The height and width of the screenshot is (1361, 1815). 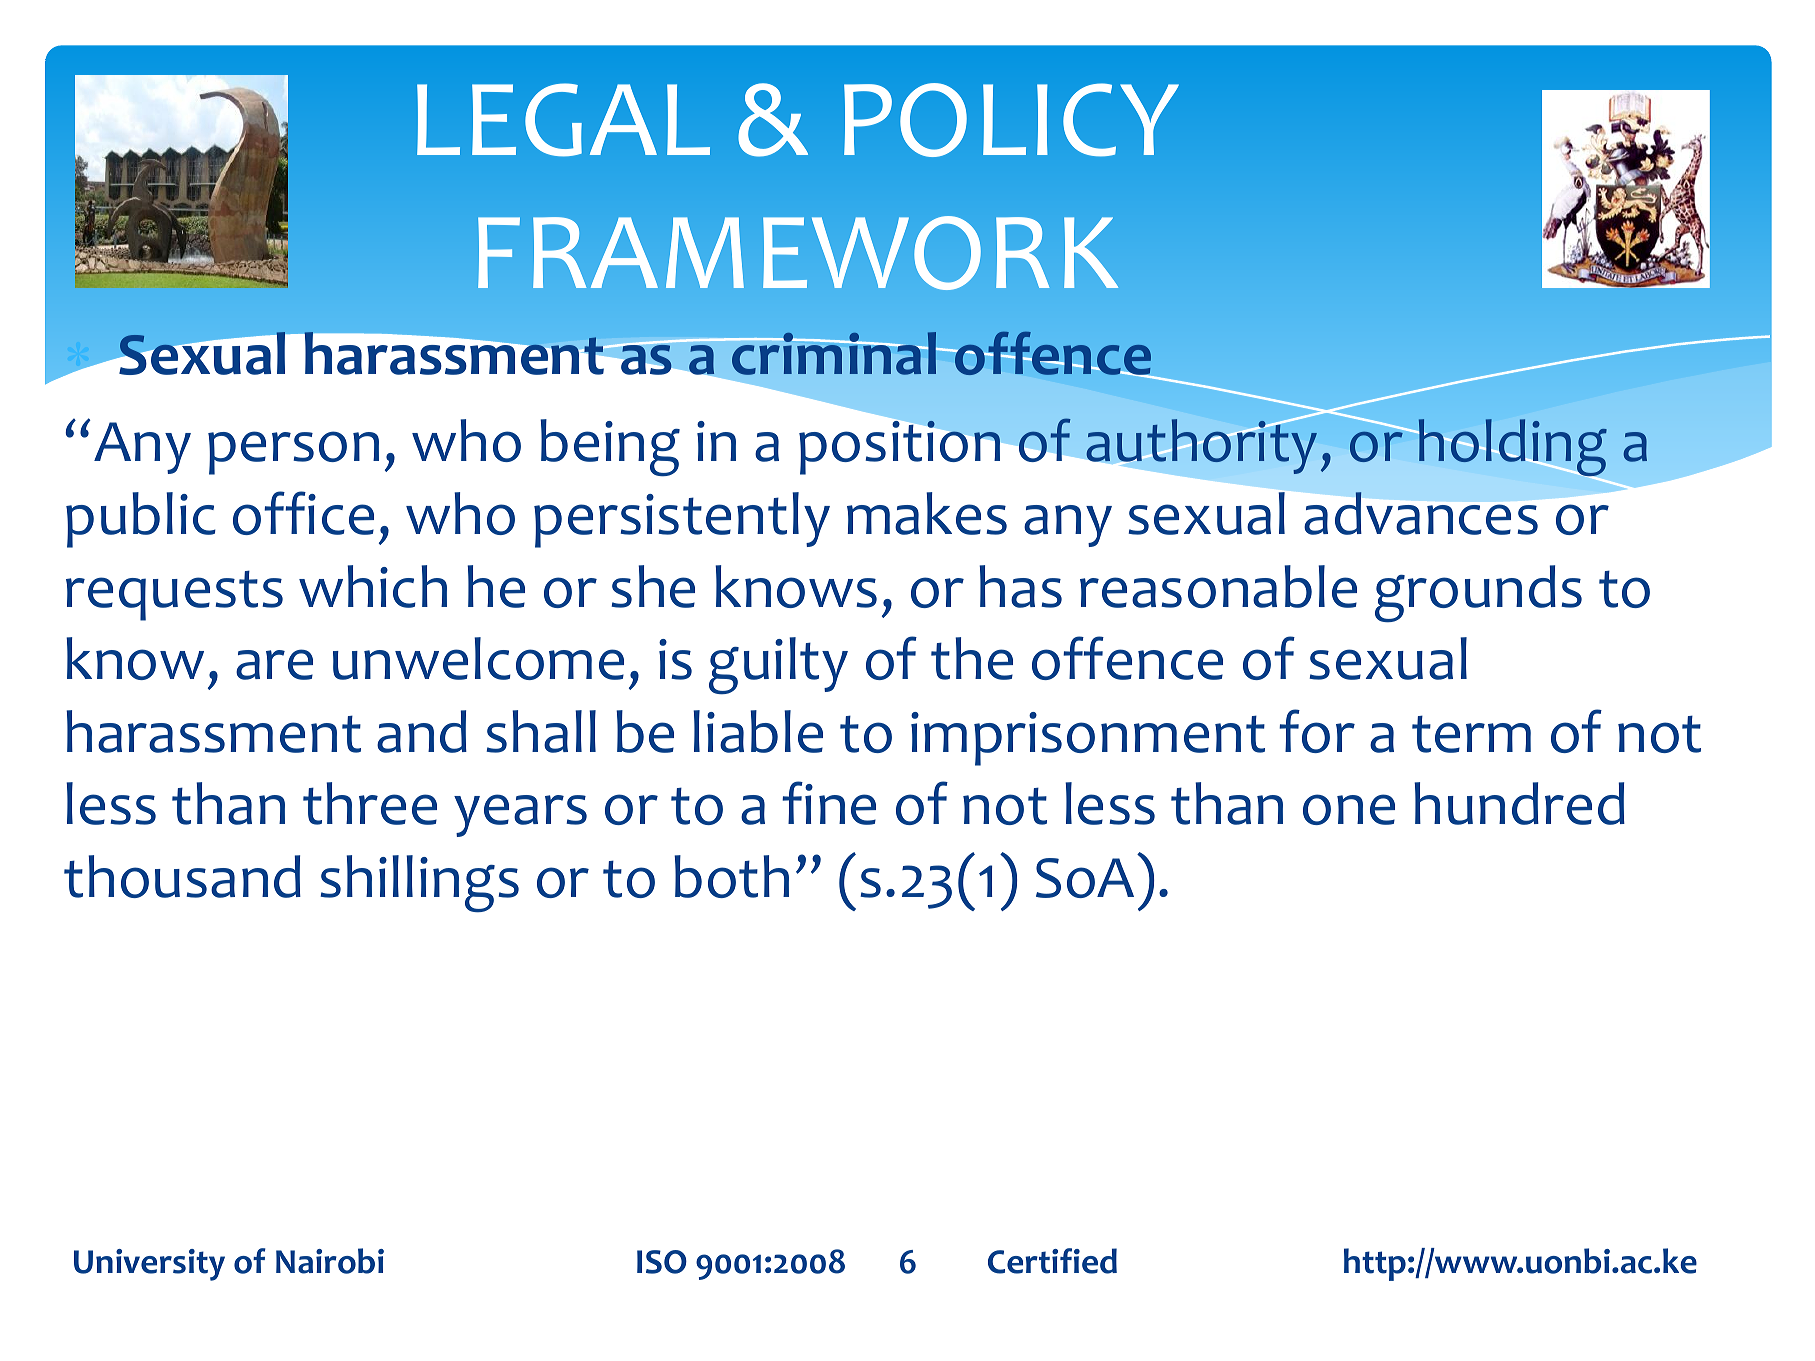 What do you see at coordinates (563, 120) in the screenshot?
I see `LEGAL` at bounding box center [563, 120].
